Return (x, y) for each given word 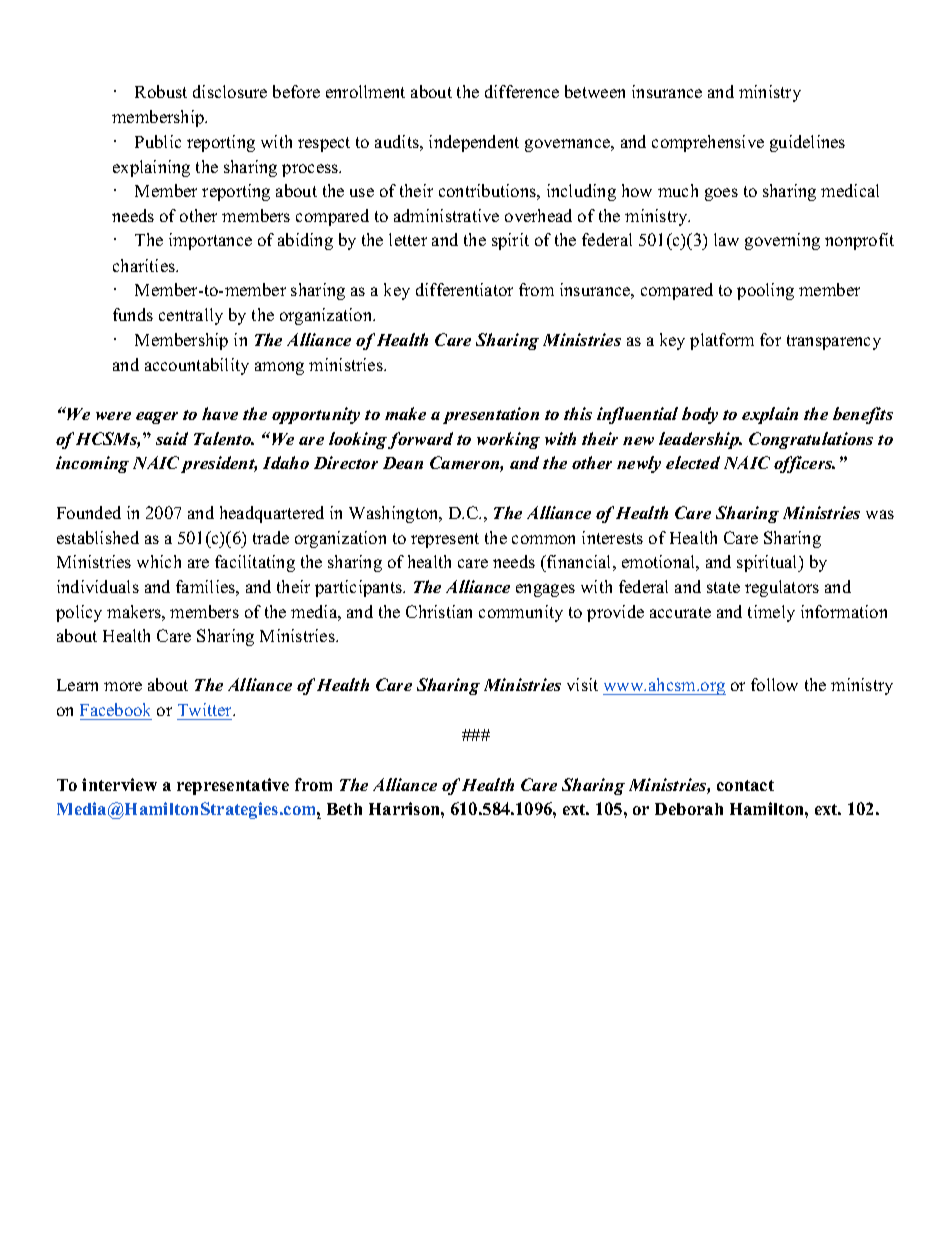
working (508, 440)
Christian (439, 611)
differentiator (464, 289)
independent (474, 143)
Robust (161, 91)
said (172, 438)
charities (145, 265)
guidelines (807, 143)
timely (771, 613)
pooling (765, 291)
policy (79, 613)
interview (119, 784)
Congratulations (811, 440)
